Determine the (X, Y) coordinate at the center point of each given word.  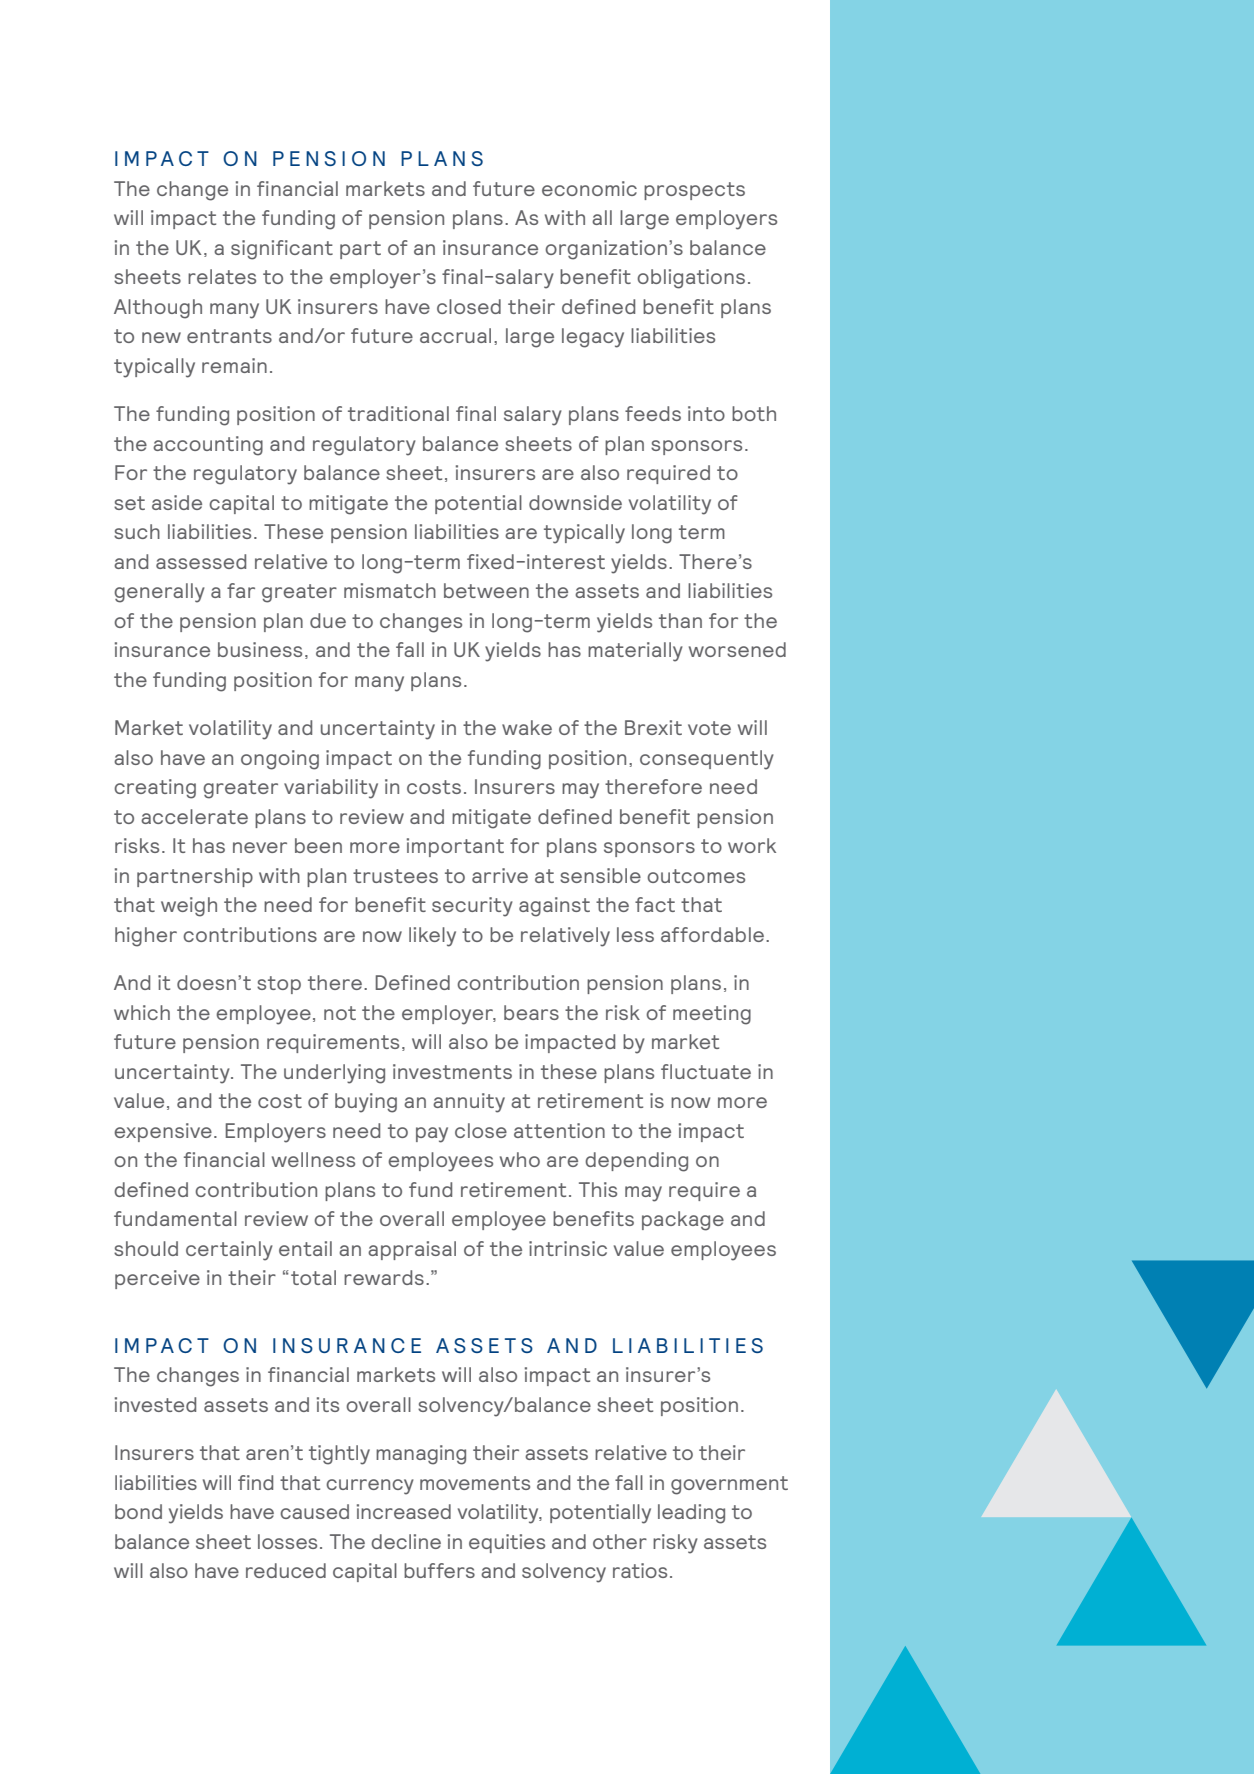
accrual (455, 335)
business (260, 649)
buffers (439, 1570)
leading (691, 1514)
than (680, 620)
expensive (163, 1132)
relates (222, 276)
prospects (694, 191)
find (255, 1482)
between (486, 590)
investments (452, 1071)
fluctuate (706, 1071)
